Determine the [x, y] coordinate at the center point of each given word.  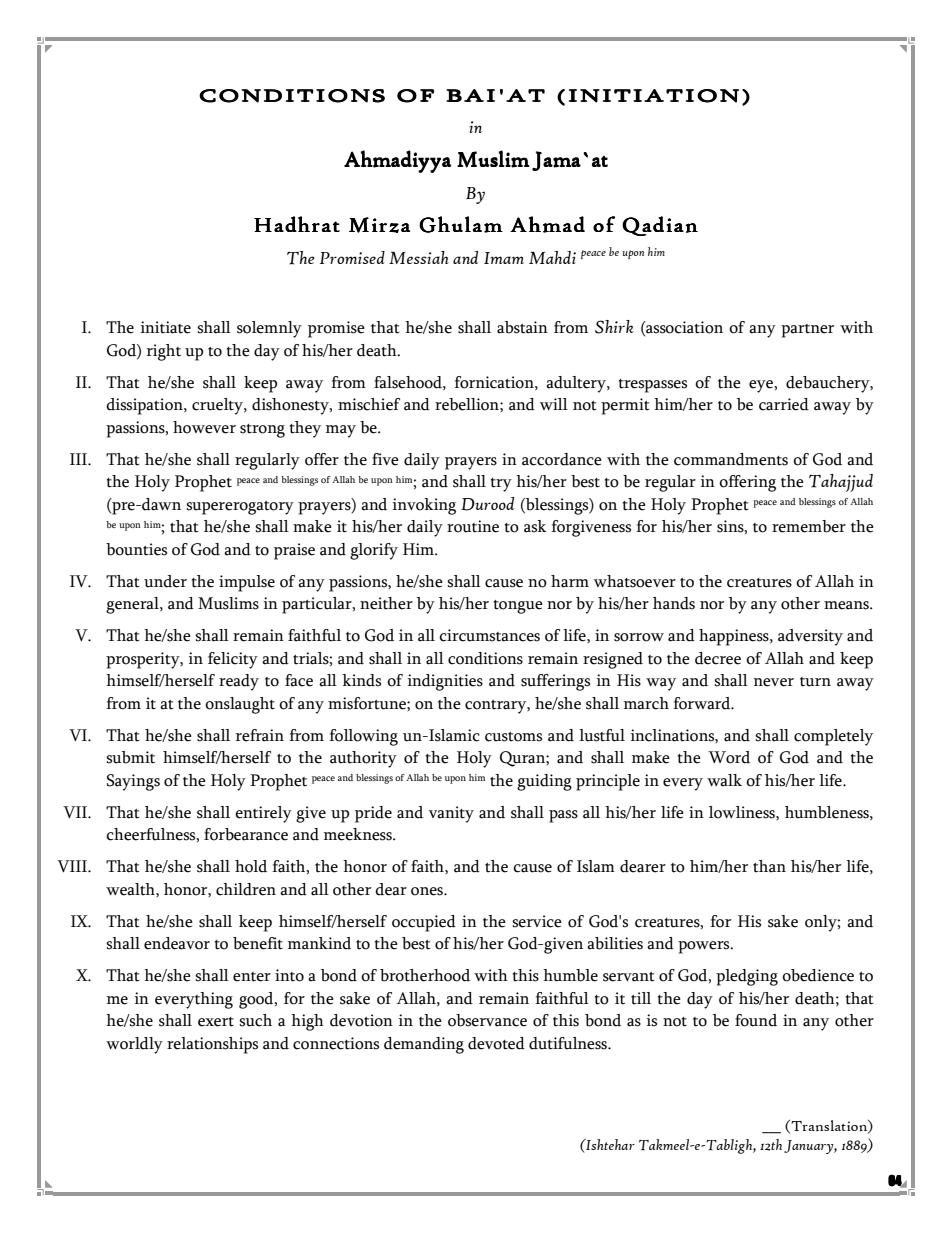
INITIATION [654, 96]
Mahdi [552, 257]
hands [674, 603]
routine [473, 526]
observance [487, 1020]
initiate [166, 327]
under [165, 581]
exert [216, 1022]
